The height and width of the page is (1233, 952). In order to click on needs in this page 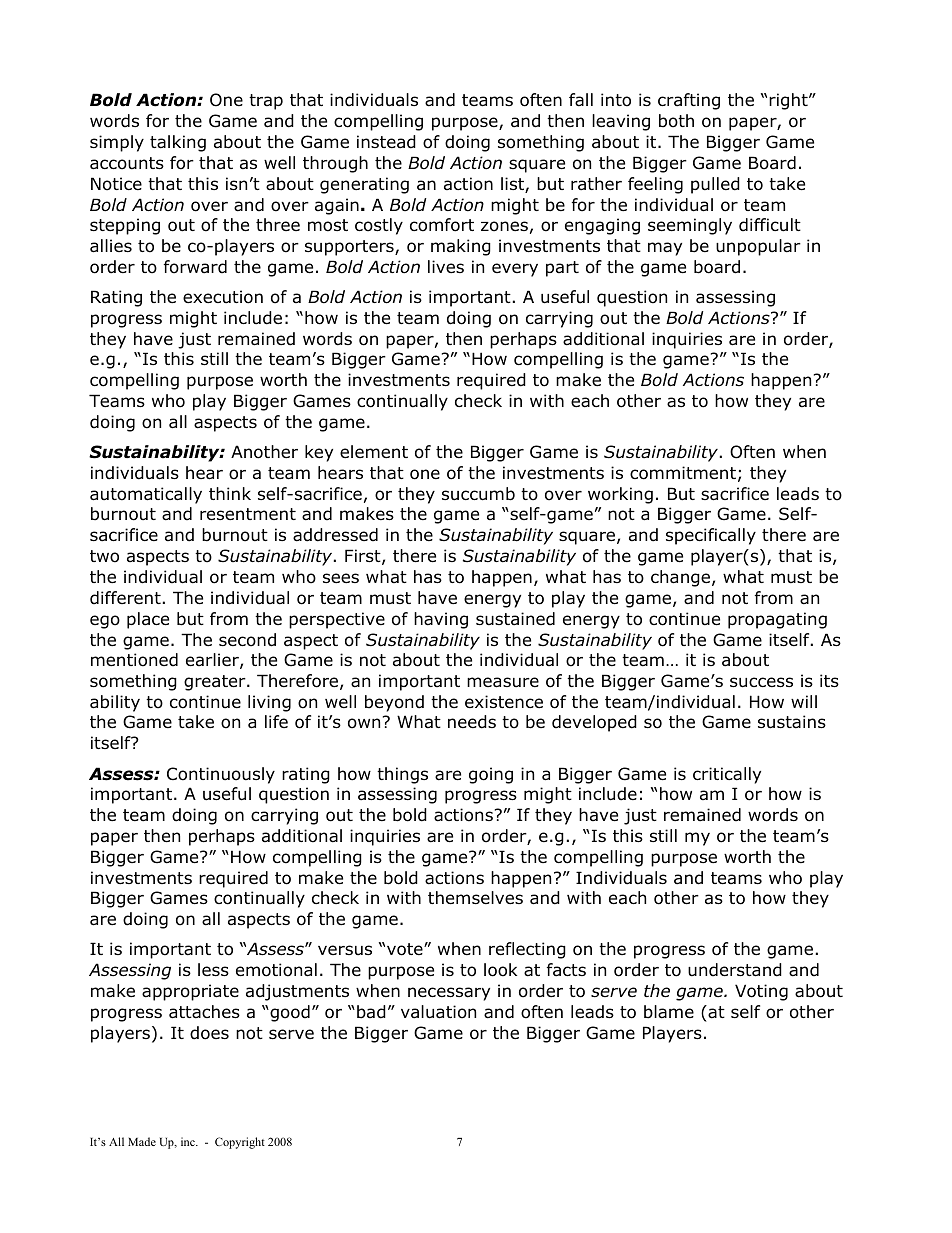, I will do `click(472, 722)`.
